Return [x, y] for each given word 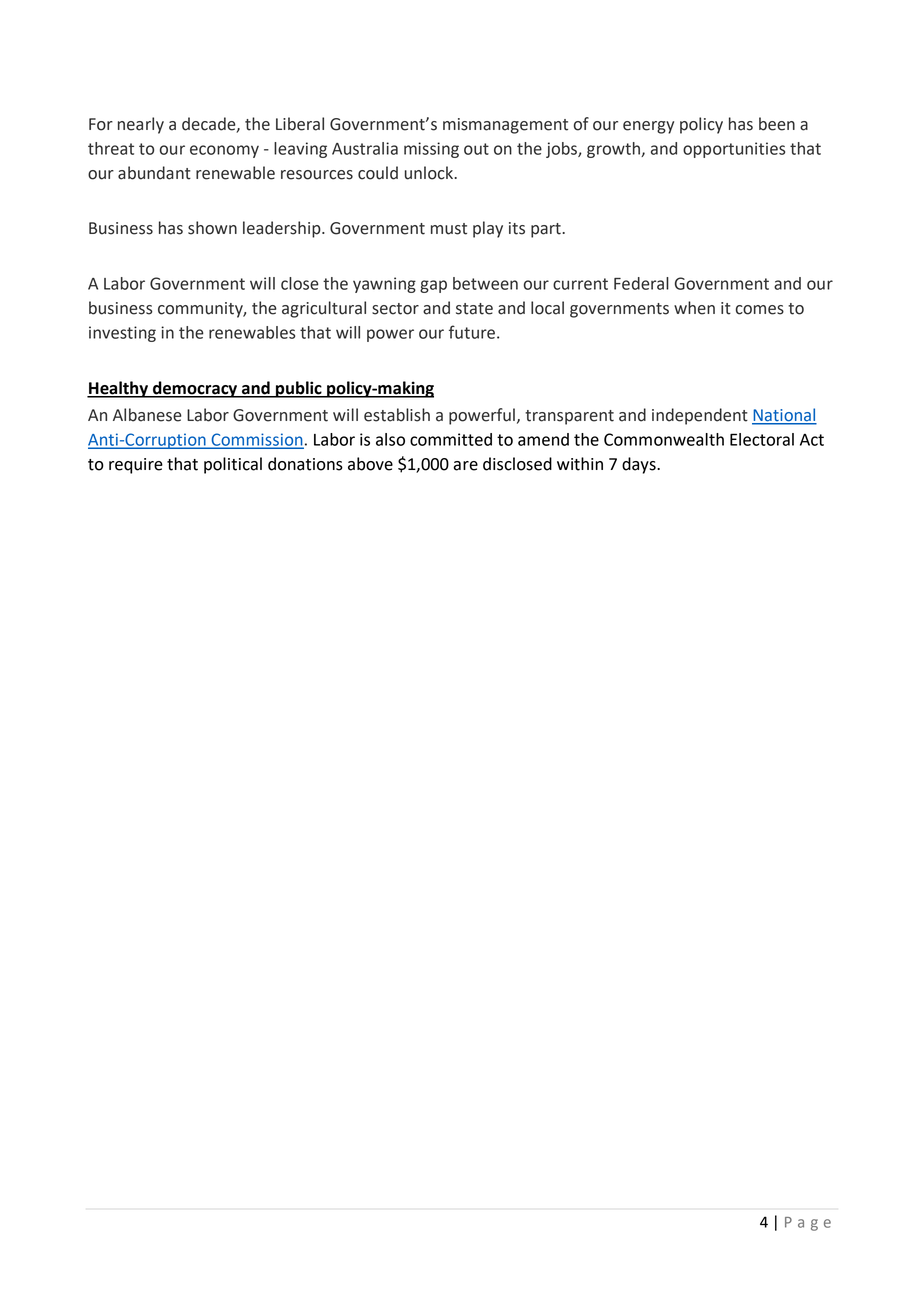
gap [433, 286]
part [547, 230]
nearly [141, 125]
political [233, 465]
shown [212, 228]
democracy [195, 389]
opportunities [734, 150]
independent [700, 416]
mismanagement [505, 126]
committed [451, 439]
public [299, 389]
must [449, 229]
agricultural [324, 309]
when [694, 308]
